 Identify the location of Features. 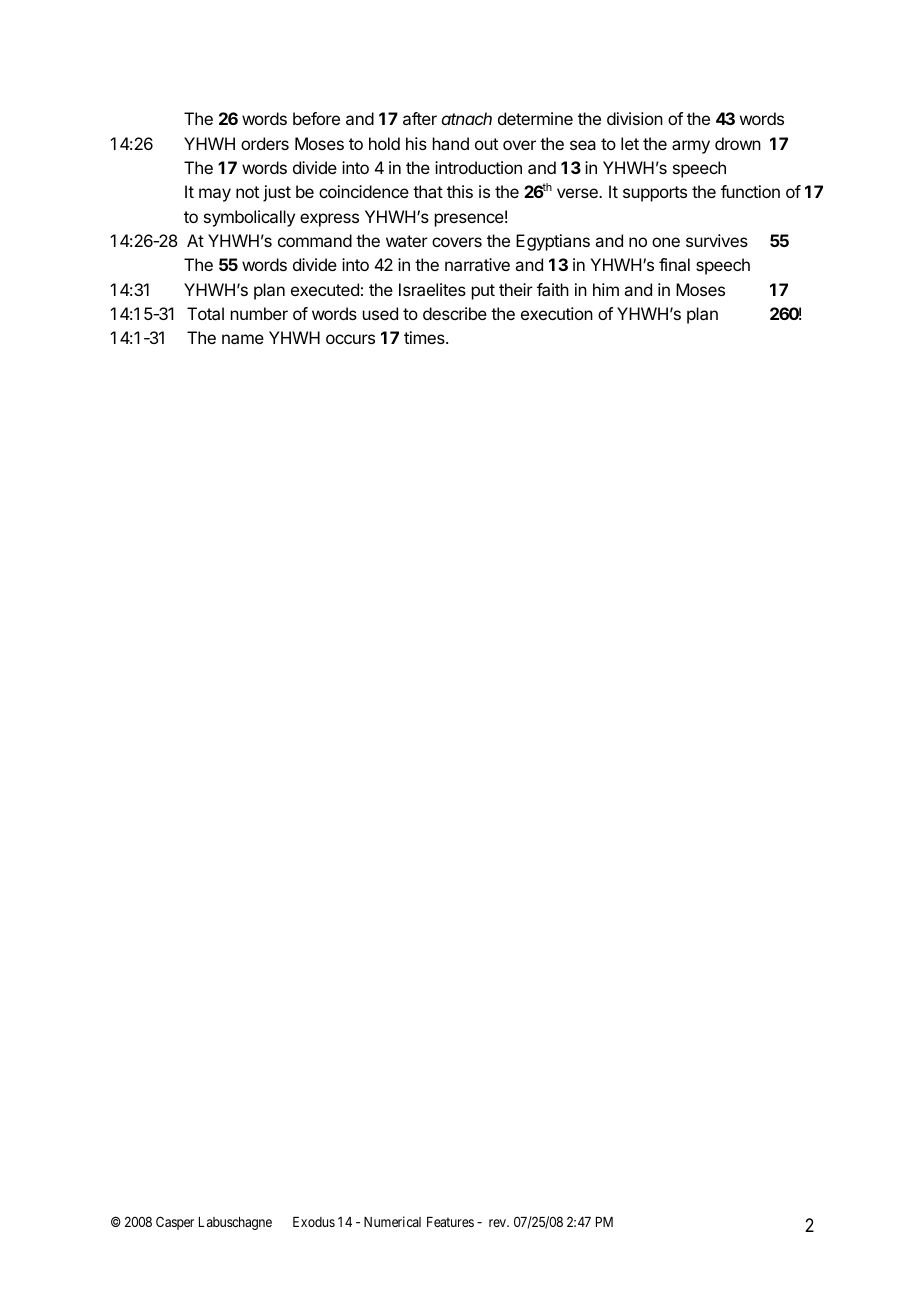
(450, 1222).
